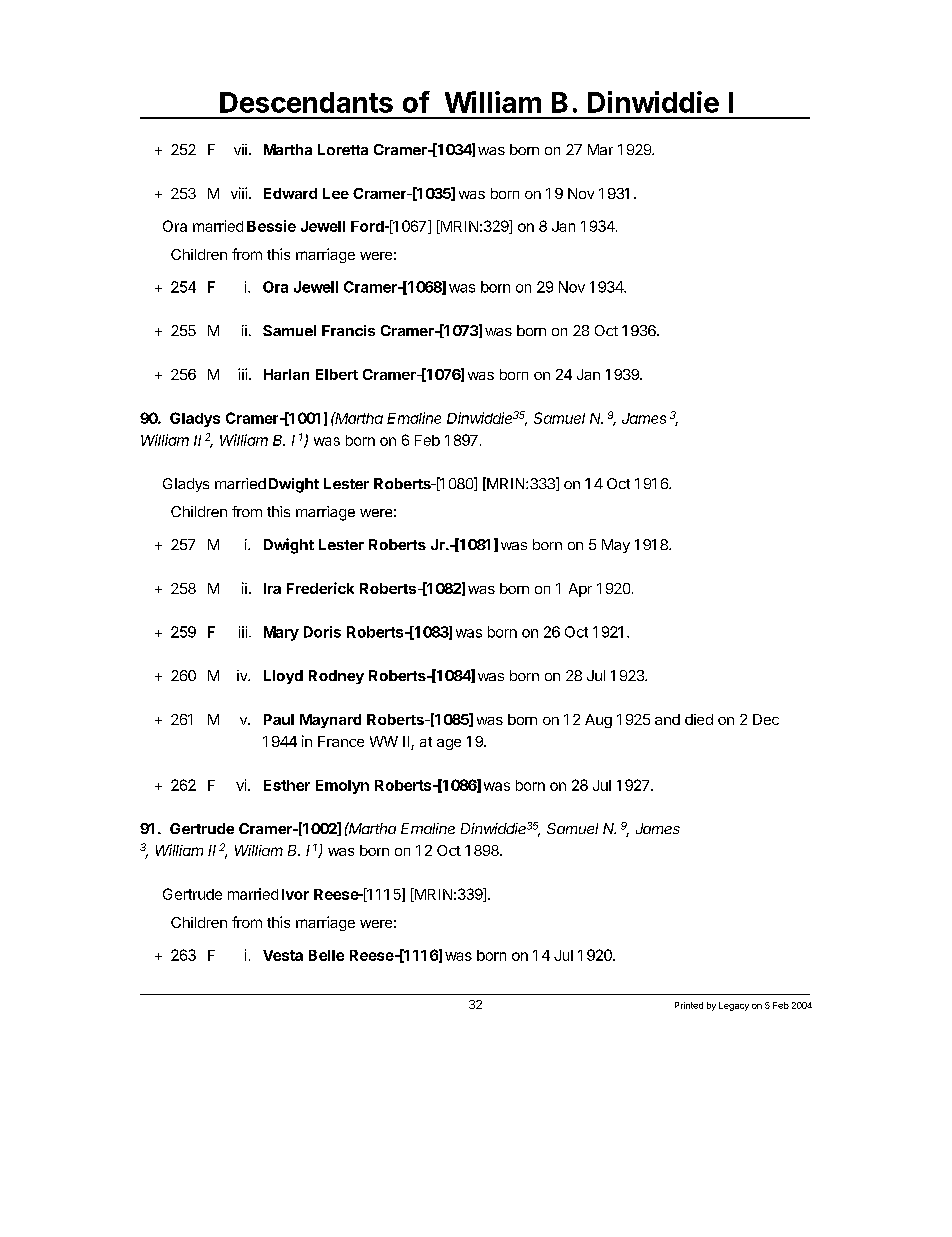 This screenshot has height=1237, width=952. I want to click on Harlan, so click(286, 374).
